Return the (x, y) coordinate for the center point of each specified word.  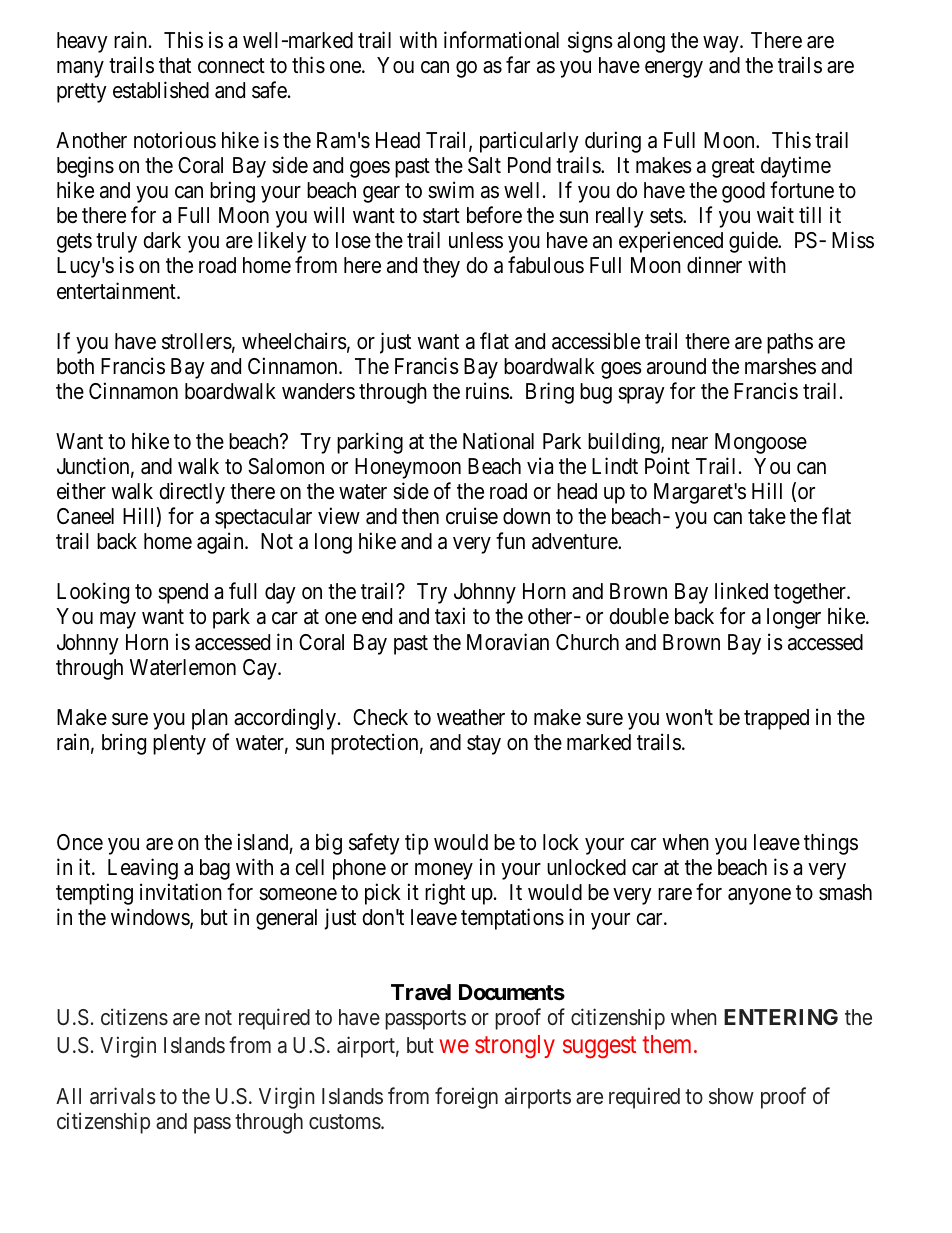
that (175, 65)
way (722, 44)
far (518, 65)
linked (741, 591)
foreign (466, 1098)
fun (510, 540)
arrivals (123, 1096)
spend (183, 593)
